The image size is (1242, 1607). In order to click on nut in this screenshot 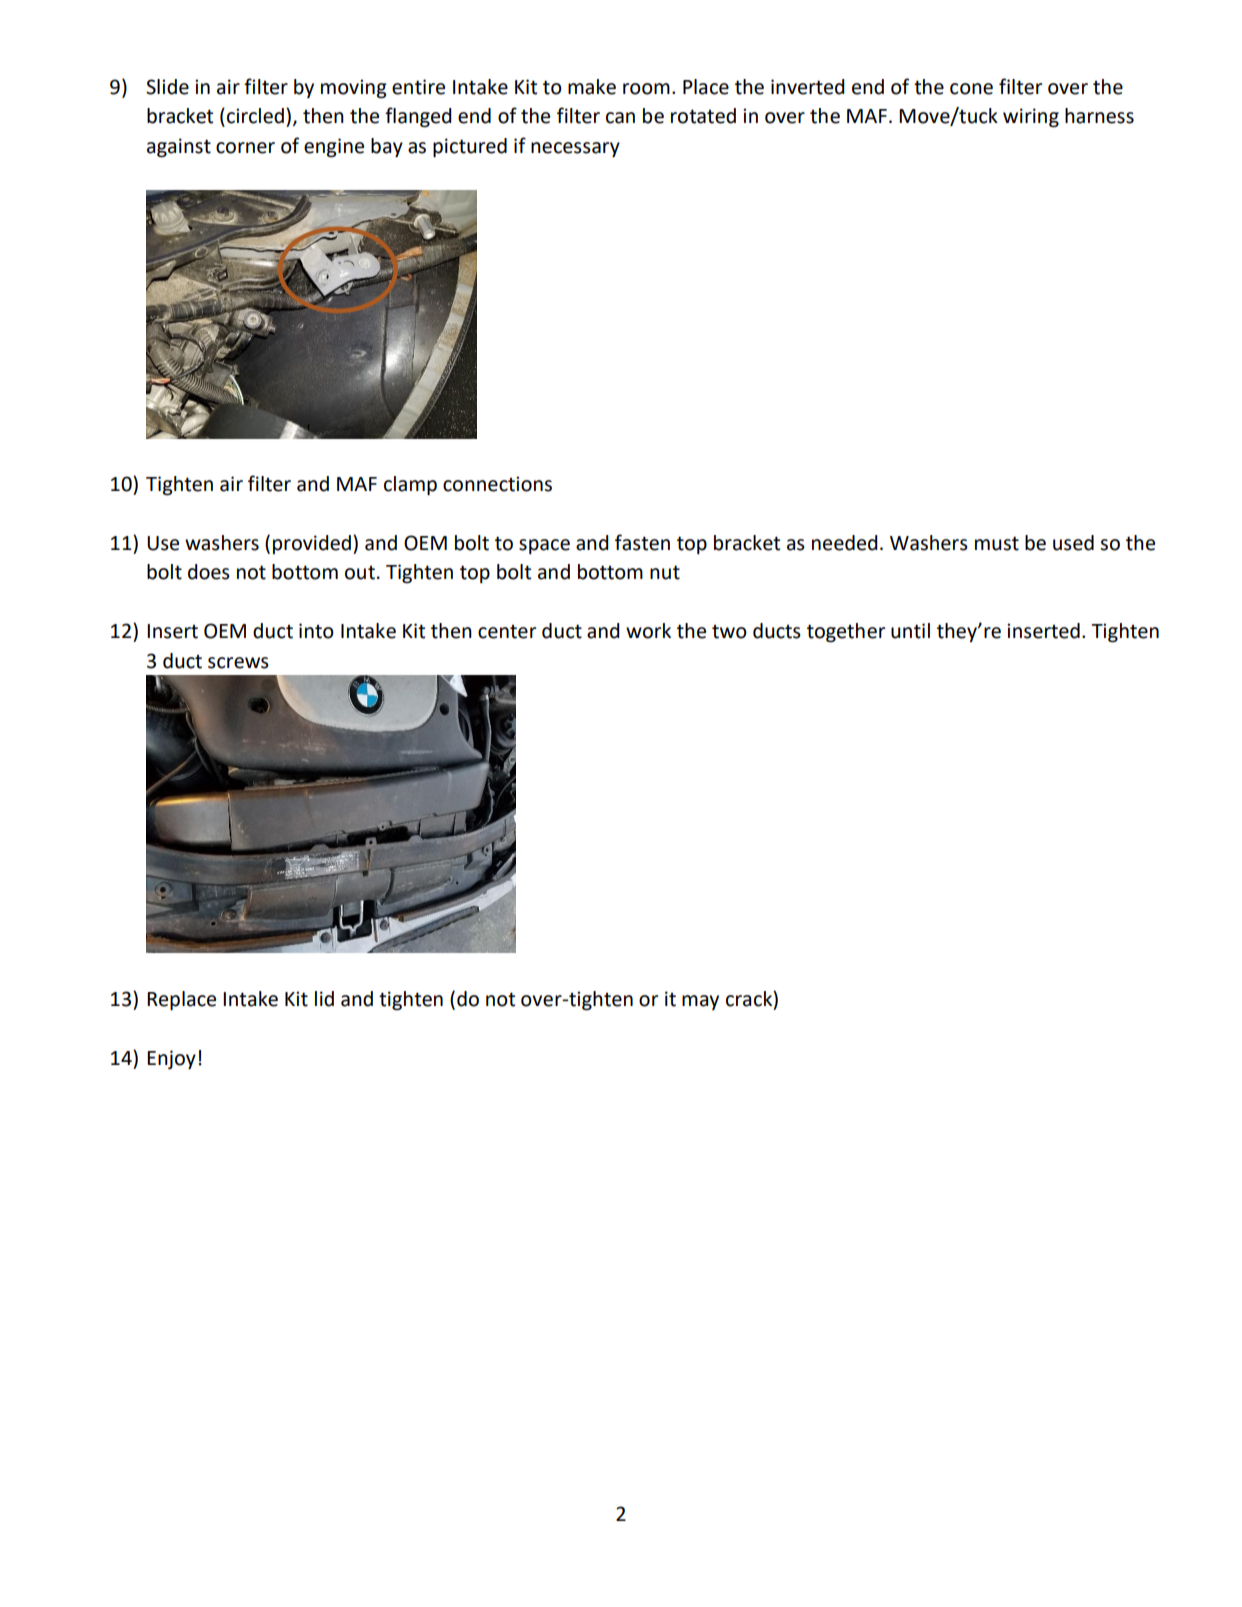, I will do `click(665, 572)`.
